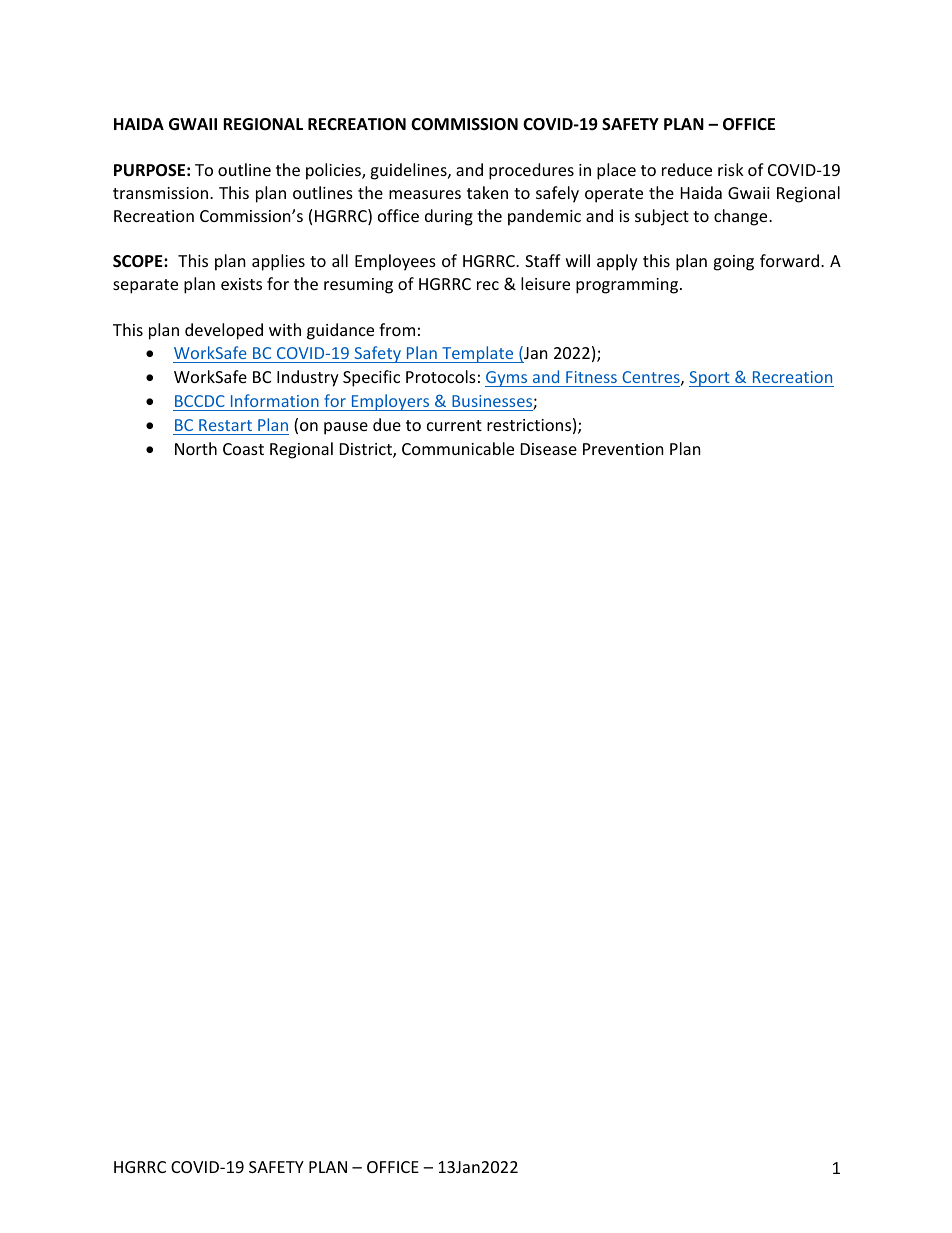 The image size is (952, 1233). Describe the element at coordinates (162, 193) in the screenshot. I see `transmission` at that location.
